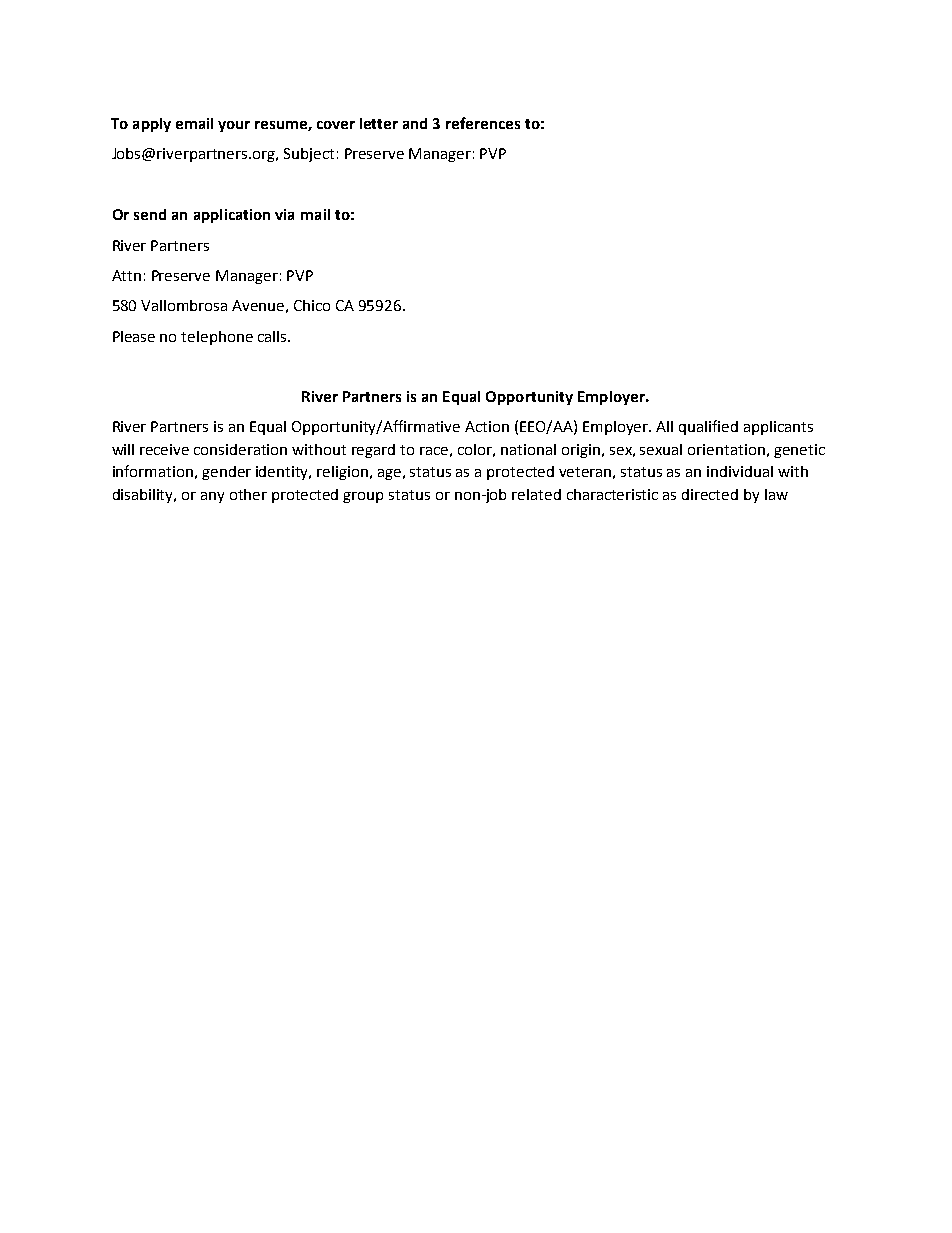 The width and height of the screenshot is (952, 1233). I want to click on and, so click(415, 123).
